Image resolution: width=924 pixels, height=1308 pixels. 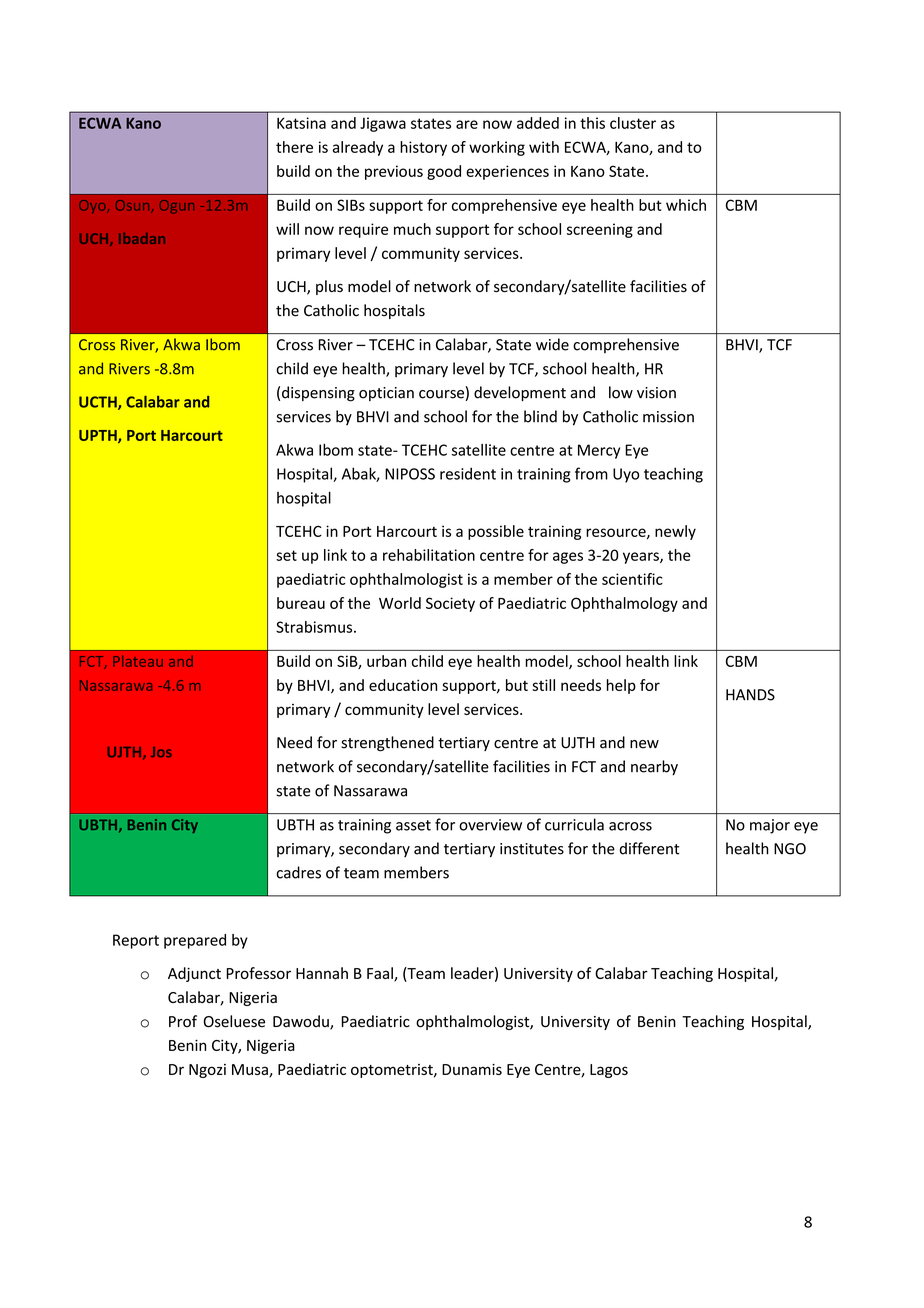 I want to click on good, so click(x=444, y=172).
